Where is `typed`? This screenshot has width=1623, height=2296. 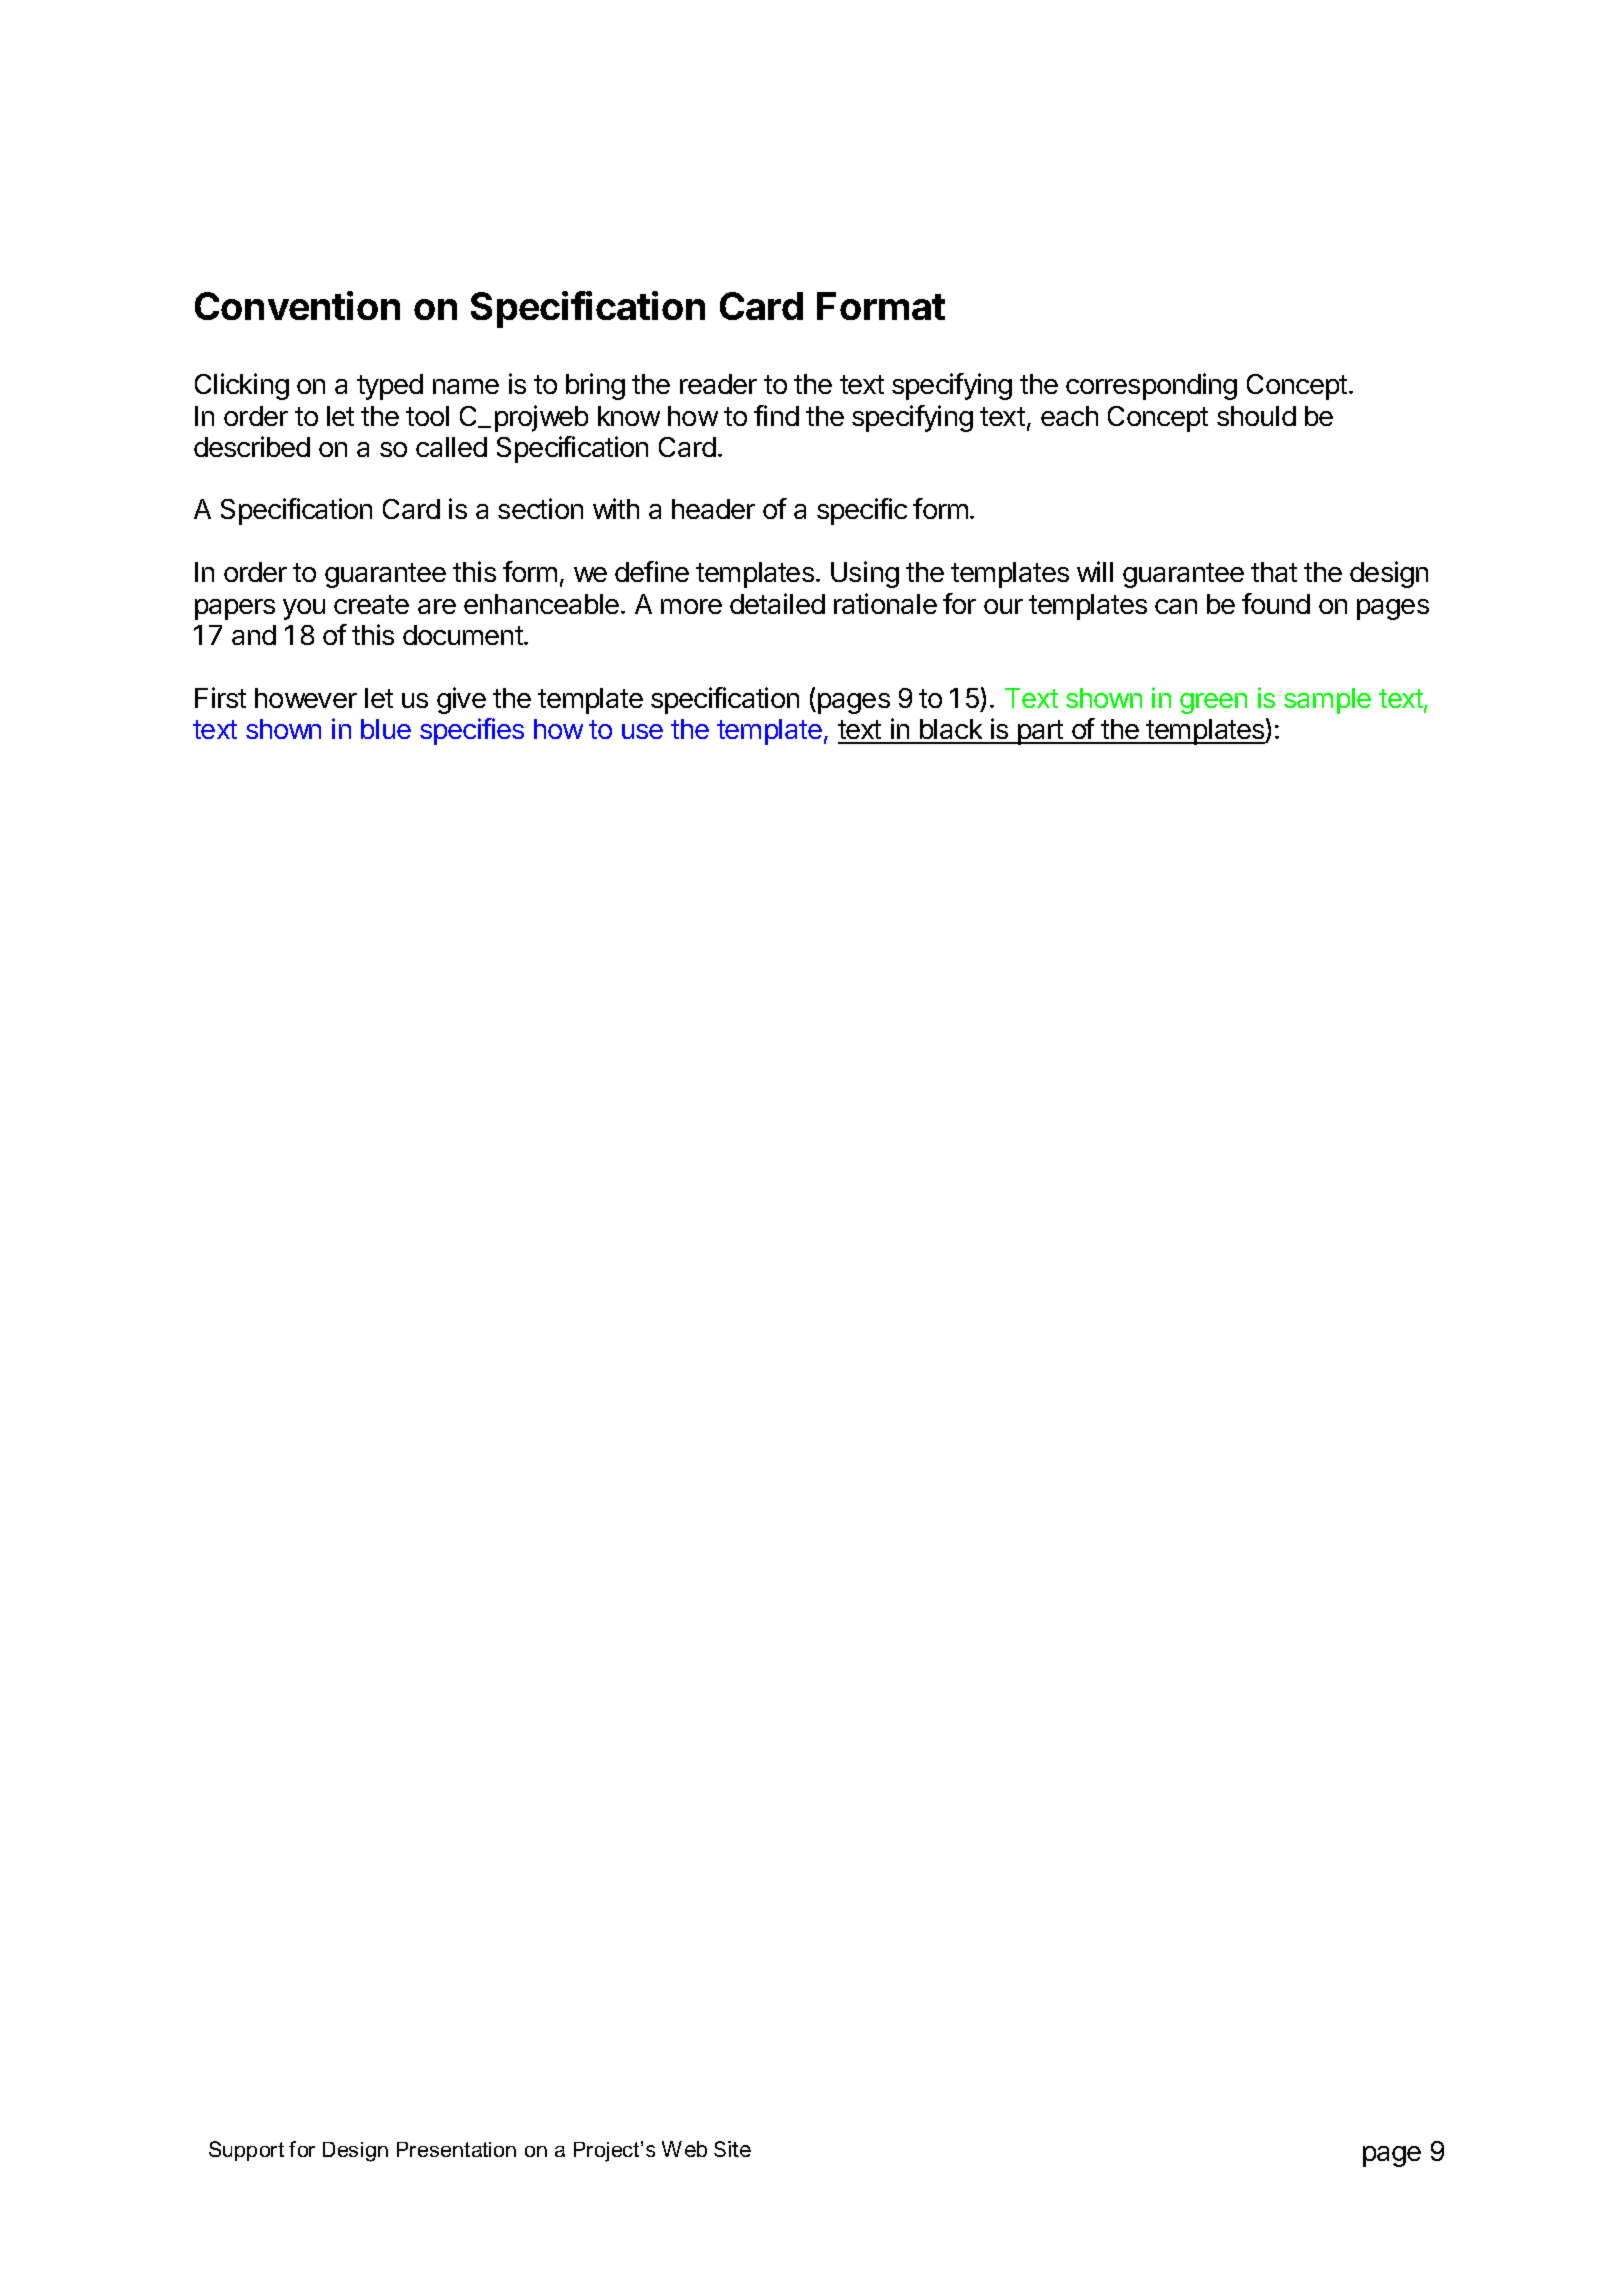
typed is located at coordinates (390, 387).
